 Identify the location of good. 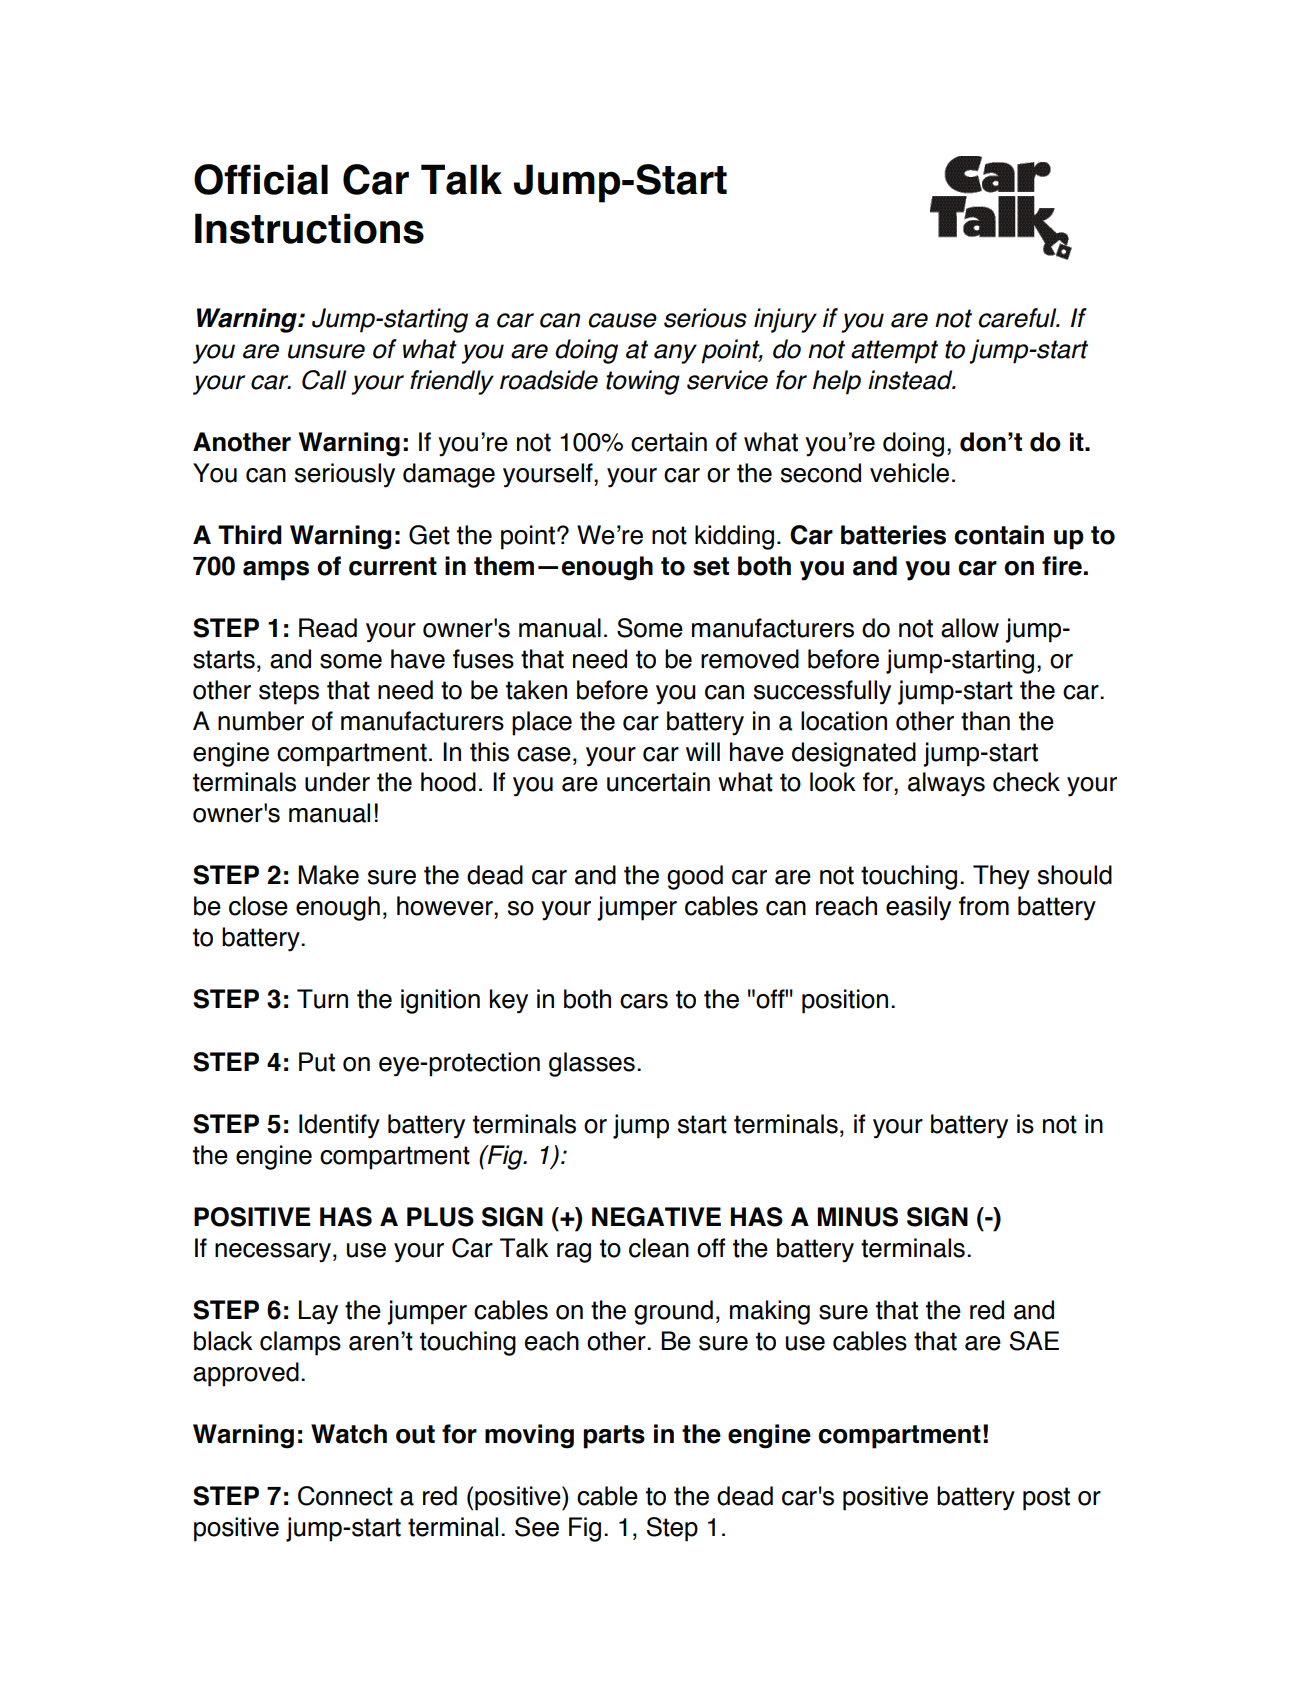
(695, 877).
